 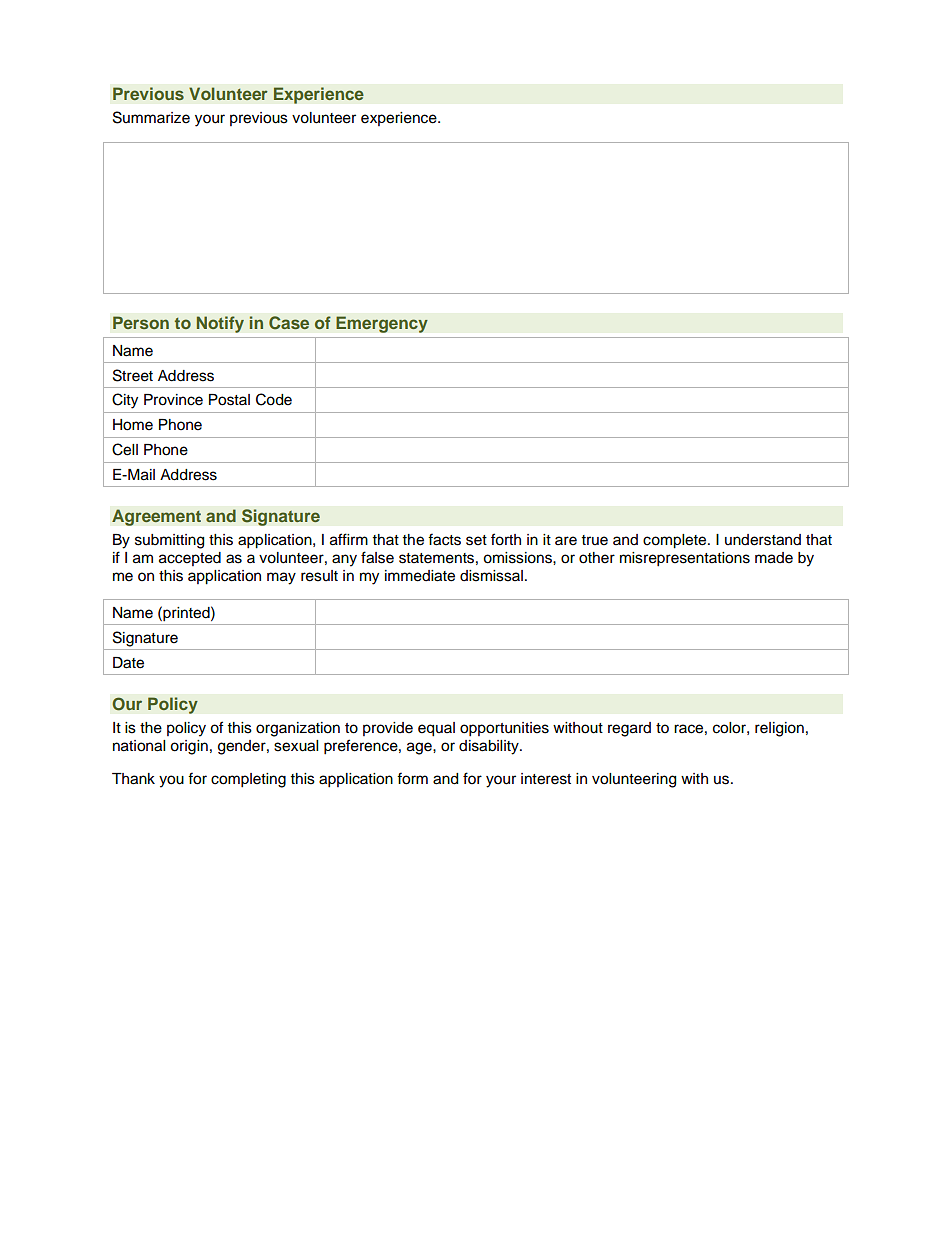 I want to click on Case, so click(x=289, y=323).
